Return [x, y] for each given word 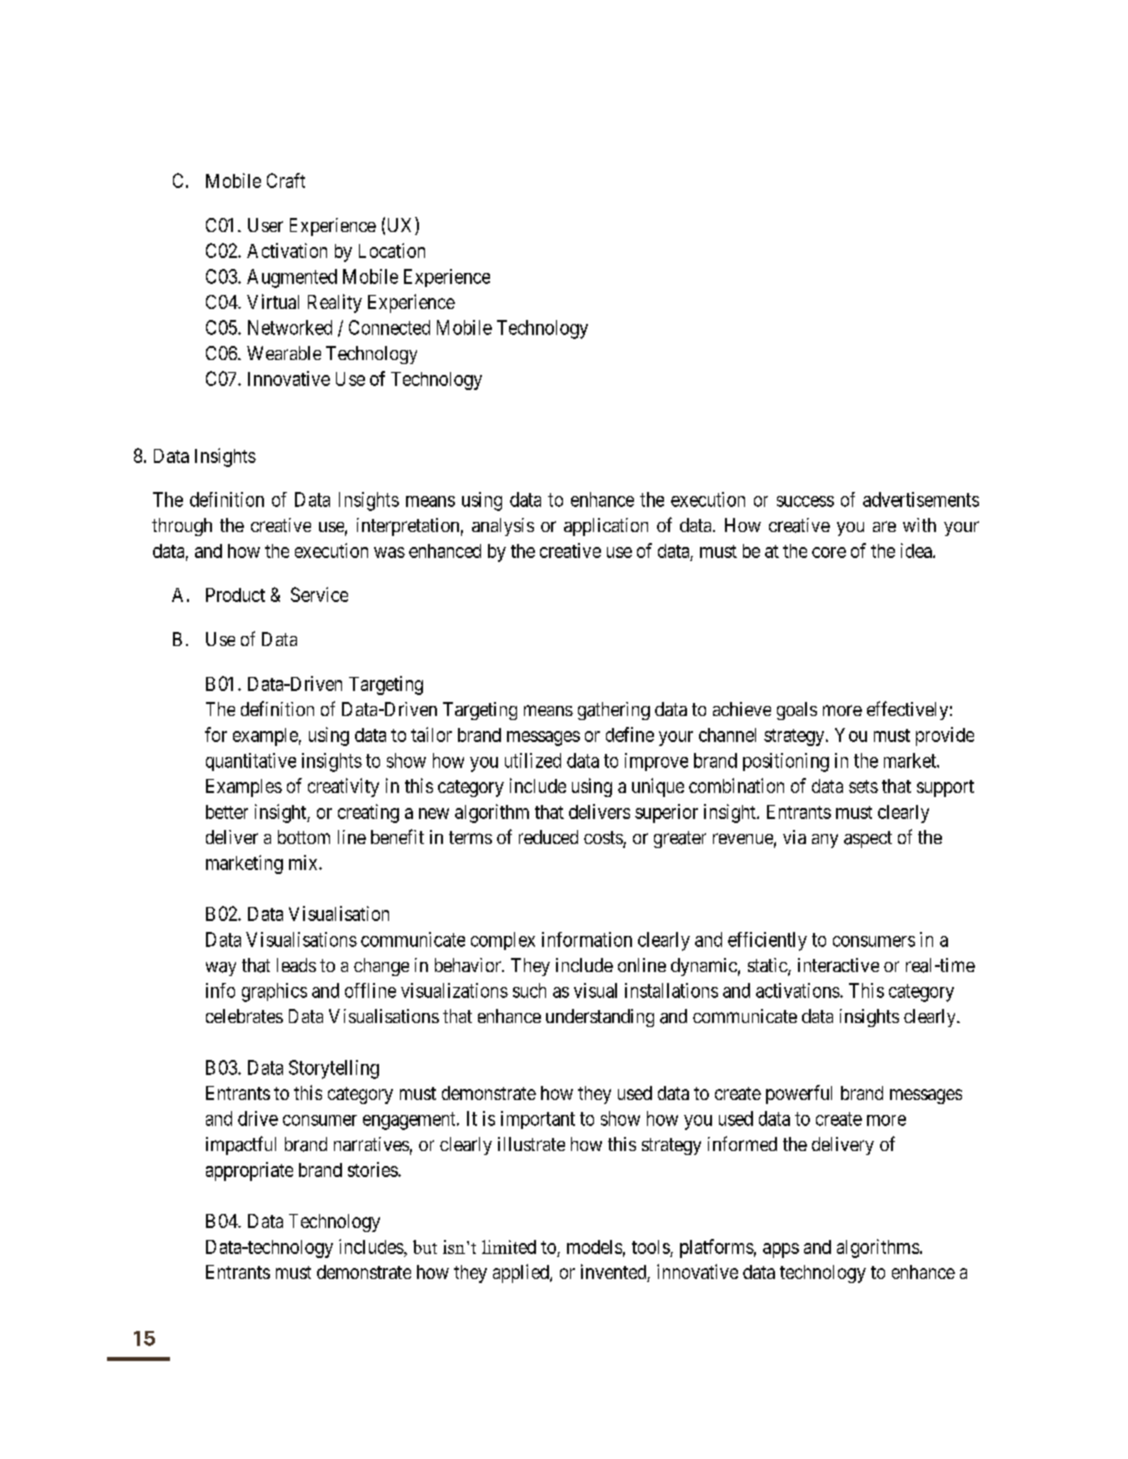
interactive [838, 965]
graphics [274, 992]
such [529, 990]
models [594, 1247]
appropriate [249, 1171]
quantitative [251, 762]
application [606, 527]
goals [797, 711]
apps [781, 1250]
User [265, 225]
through [182, 527]
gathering [614, 711]
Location [392, 250]
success [805, 501]
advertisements [921, 499]
